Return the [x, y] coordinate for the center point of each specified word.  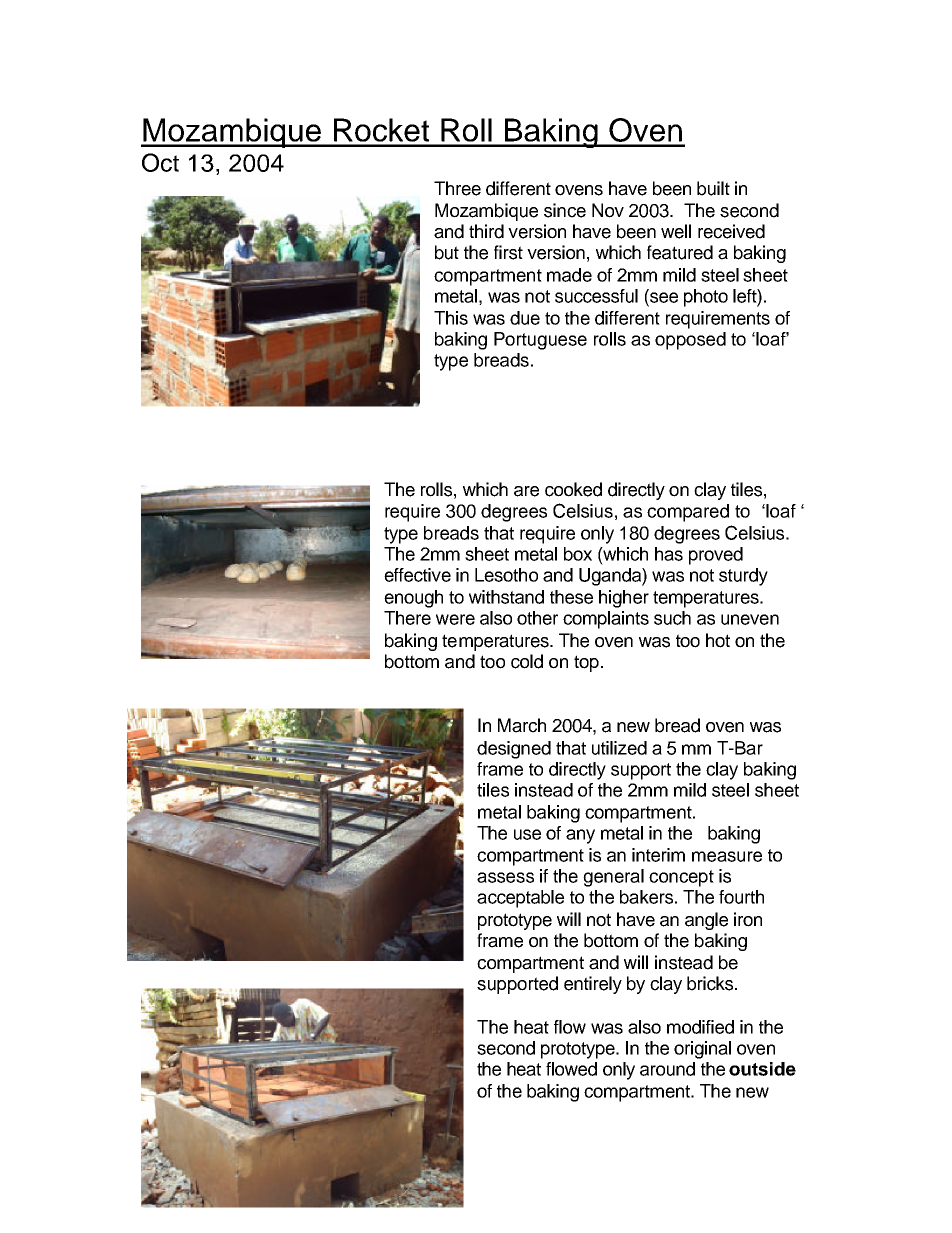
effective [417, 575]
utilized [619, 748]
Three [457, 188]
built [713, 188]
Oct [160, 162]
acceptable [520, 899]
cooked [573, 489]
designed [514, 750]
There [407, 618]
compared [688, 513]
